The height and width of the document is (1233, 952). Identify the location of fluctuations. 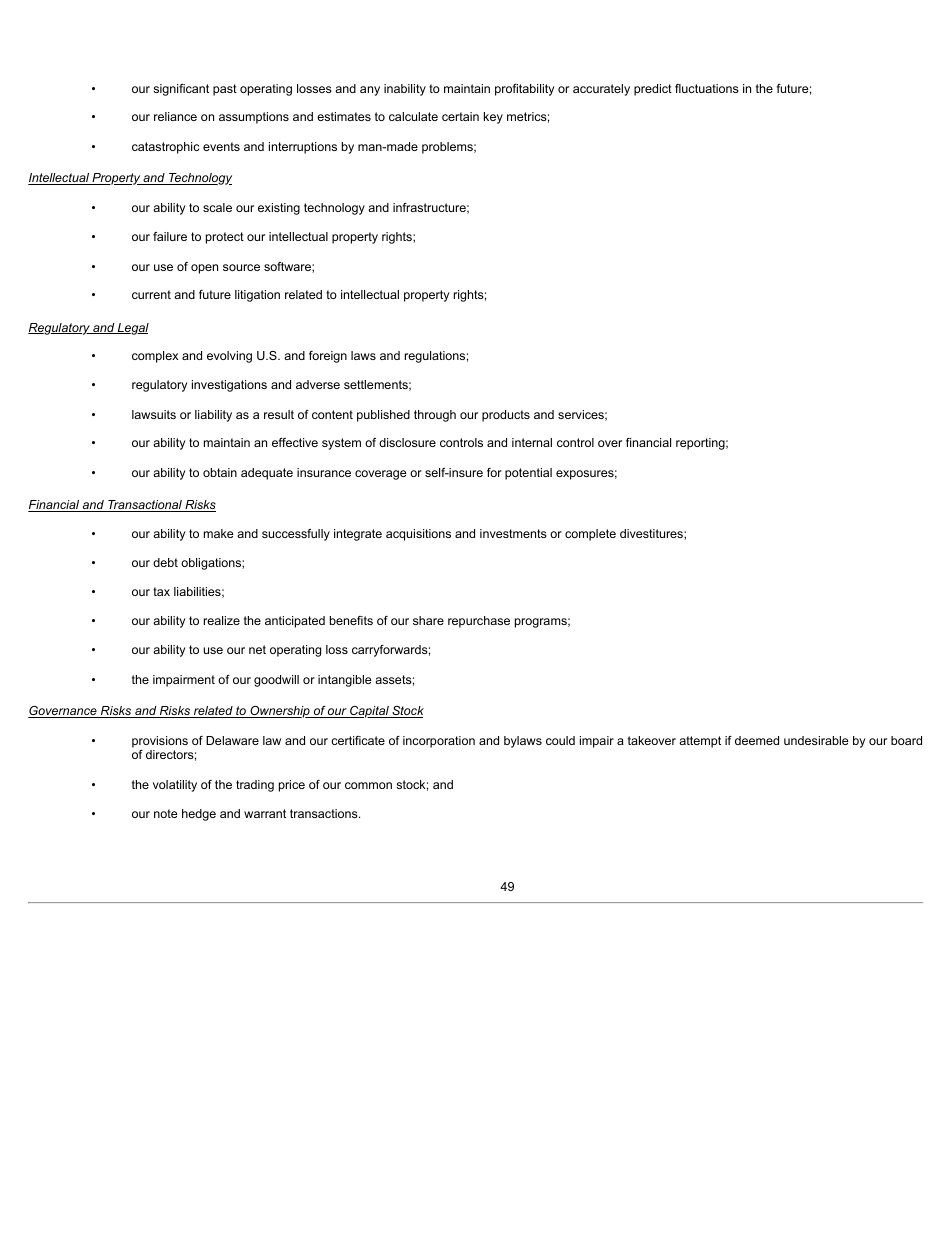
(707, 88).
